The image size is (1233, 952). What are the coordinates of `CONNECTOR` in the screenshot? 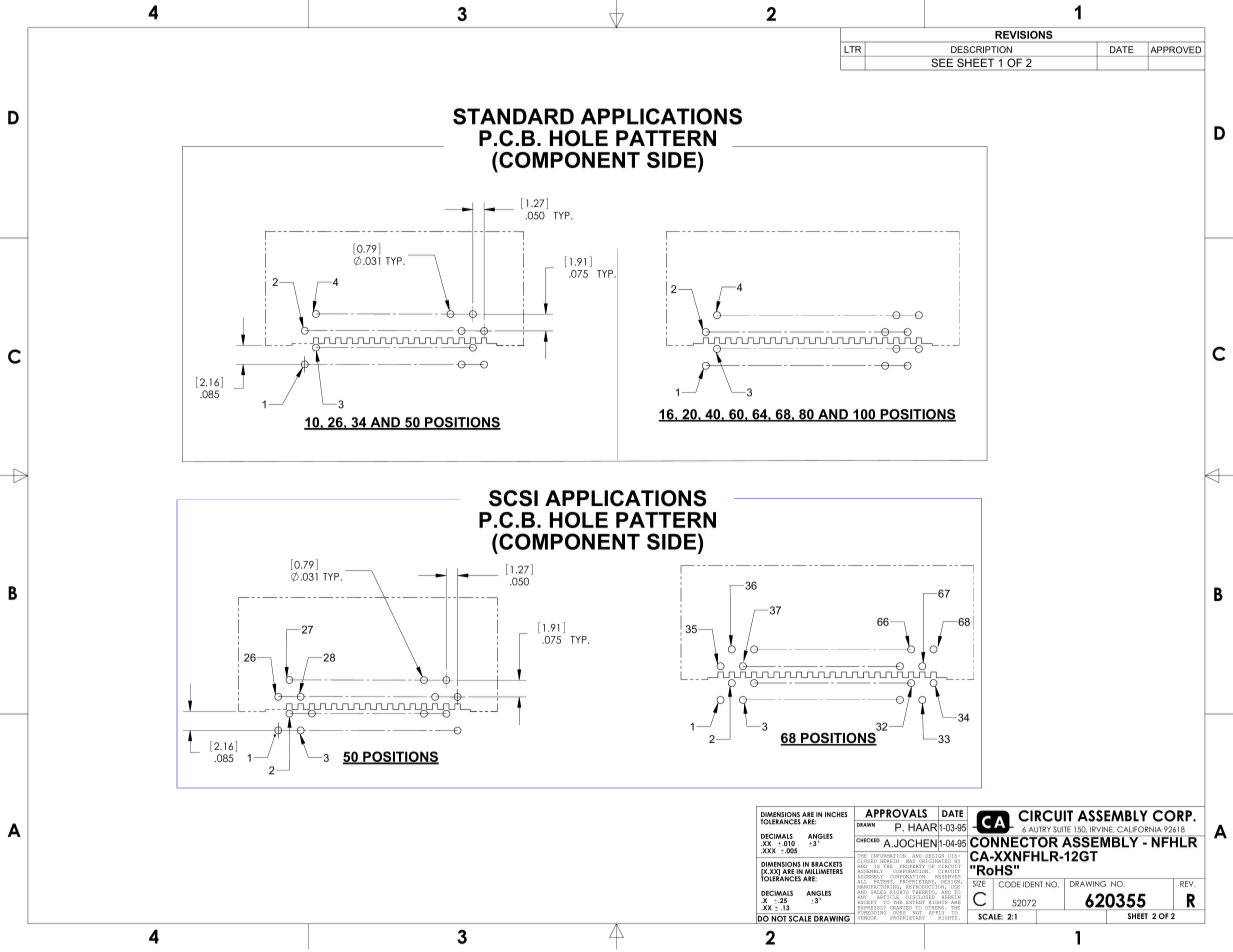 It's located at (1014, 841).
